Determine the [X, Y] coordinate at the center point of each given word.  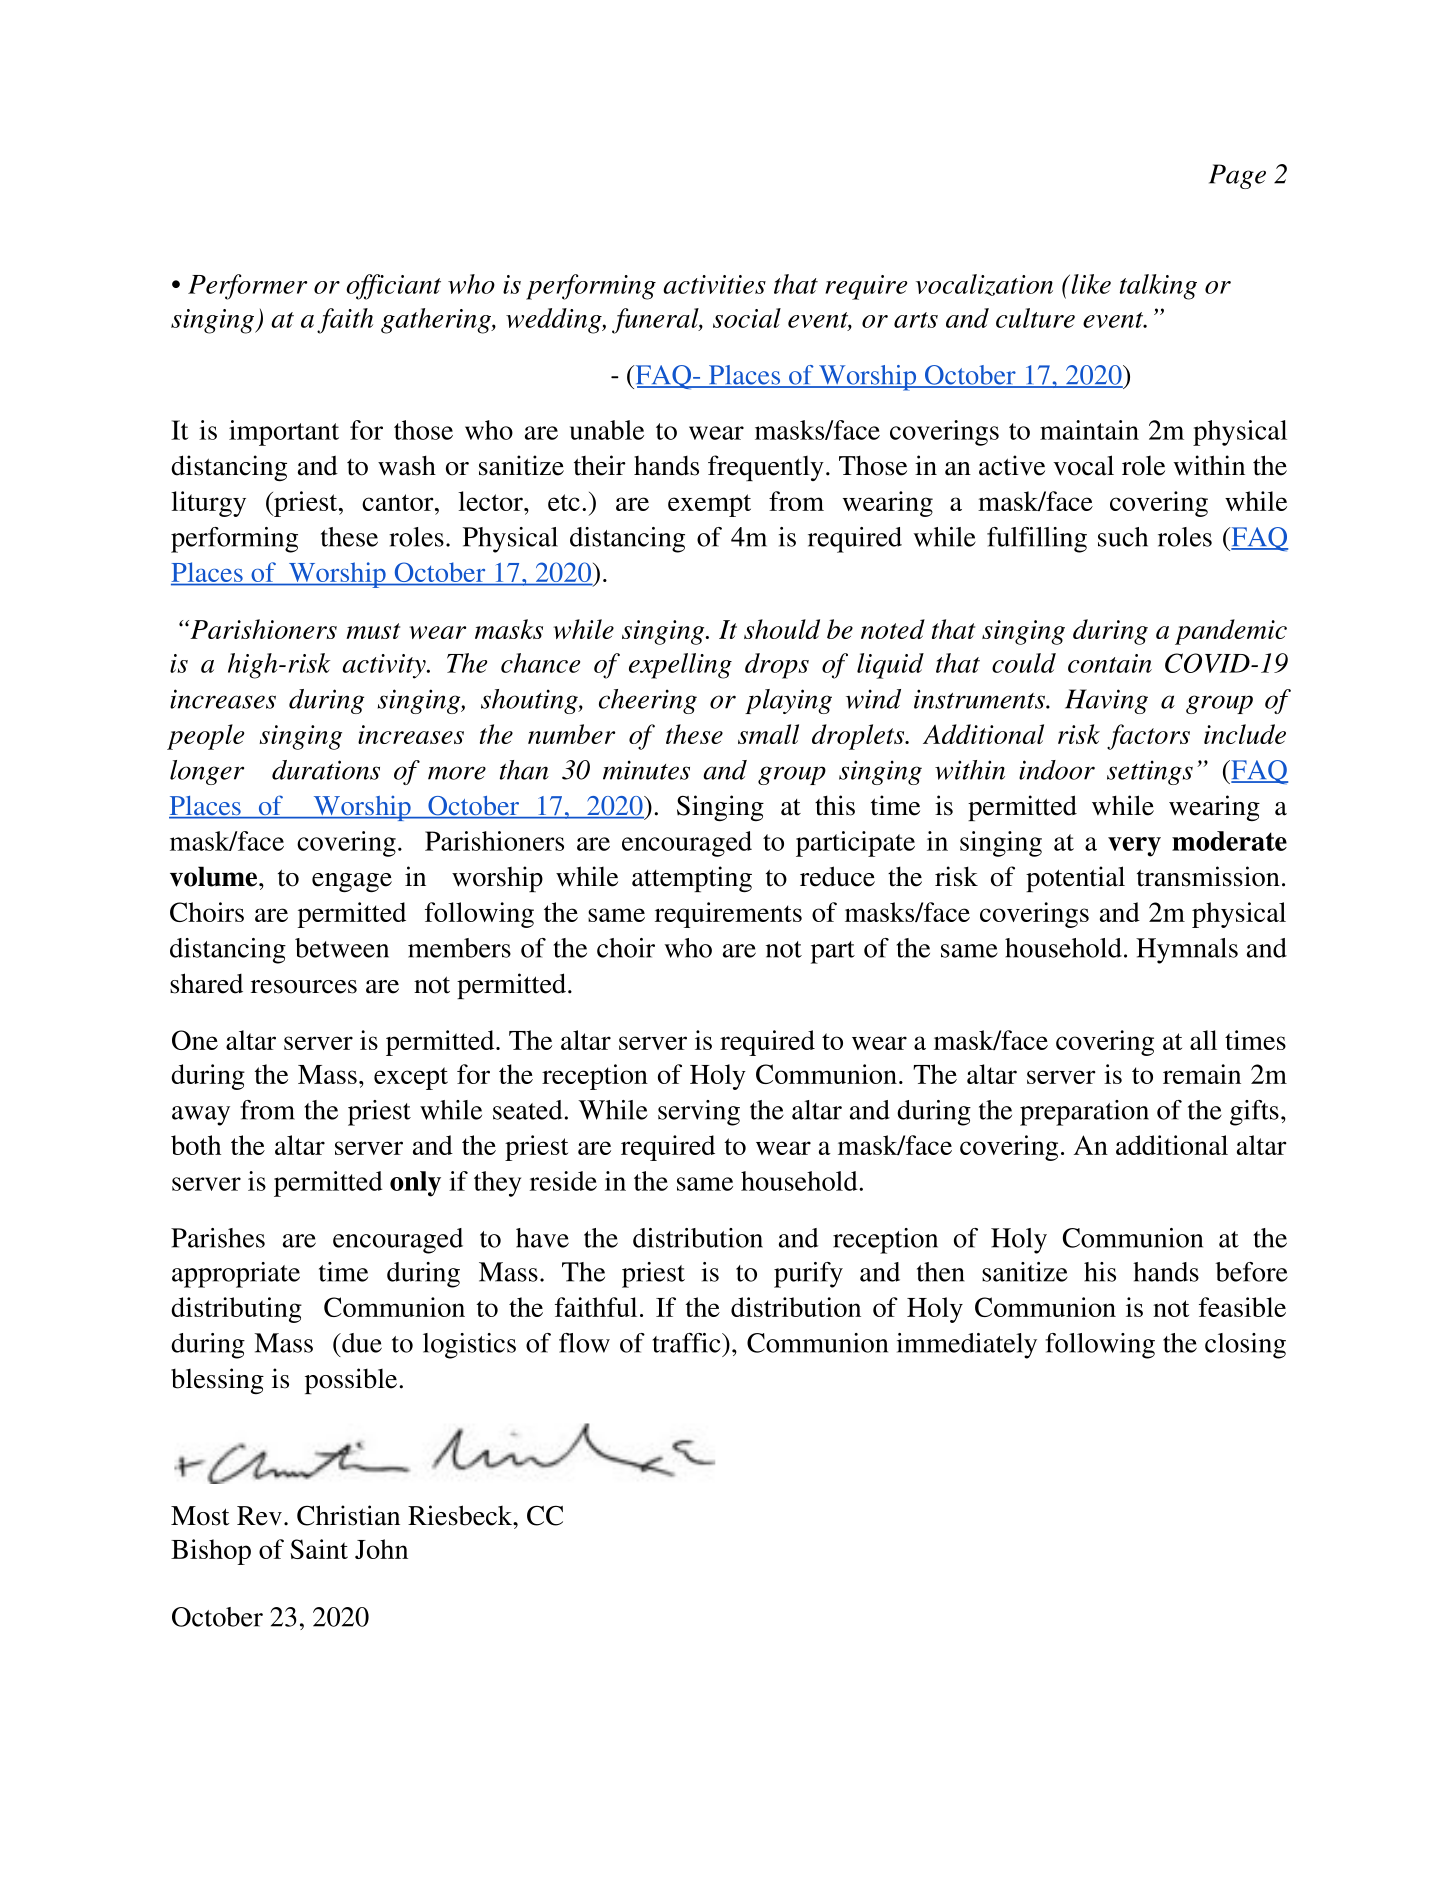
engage [352, 882]
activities [714, 284]
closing [1245, 1346]
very [1134, 847]
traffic [687, 1343]
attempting [692, 879]
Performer [247, 287]
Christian [348, 1515]
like [1090, 284]
